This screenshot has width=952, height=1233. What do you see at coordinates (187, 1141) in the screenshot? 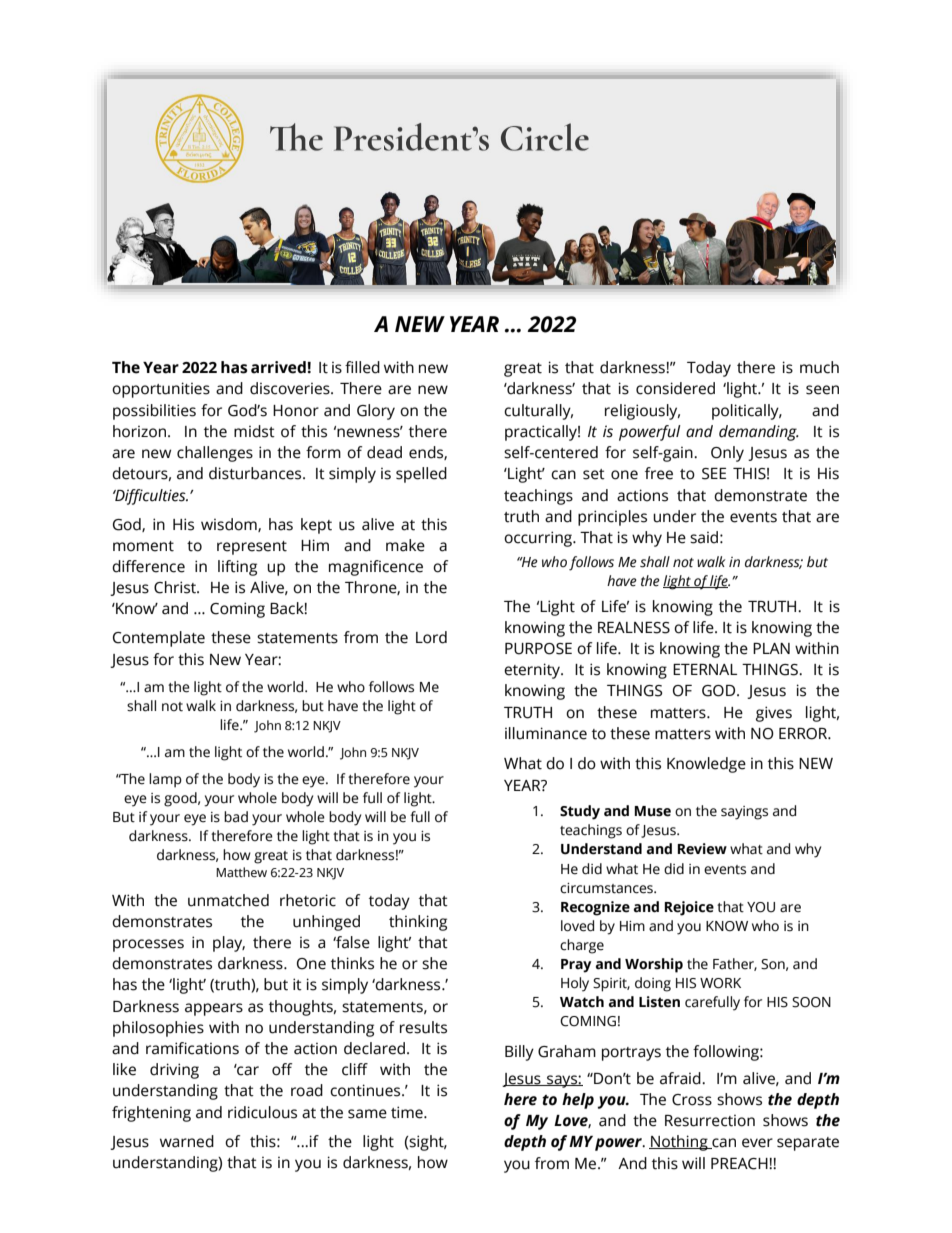
I see `warned` at bounding box center [187, 1141].
